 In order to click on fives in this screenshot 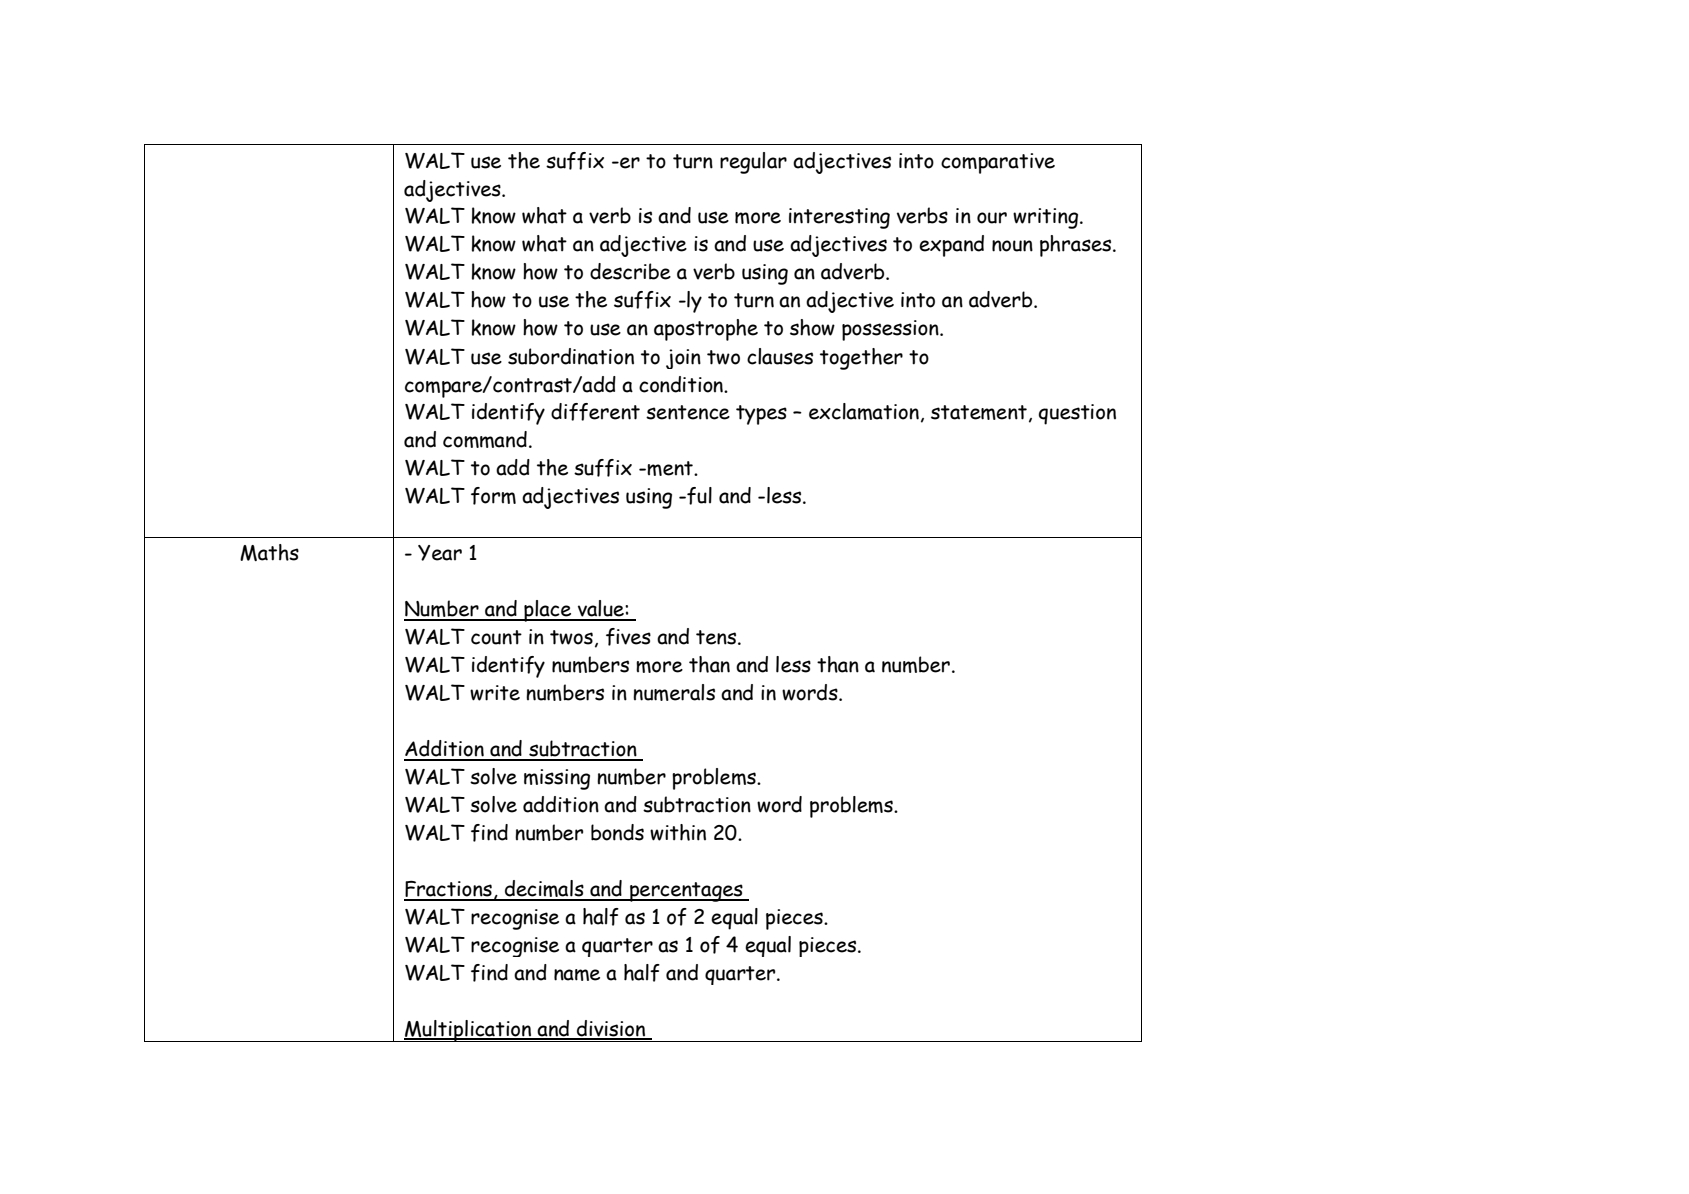, I will do `click(628, 637)`.
